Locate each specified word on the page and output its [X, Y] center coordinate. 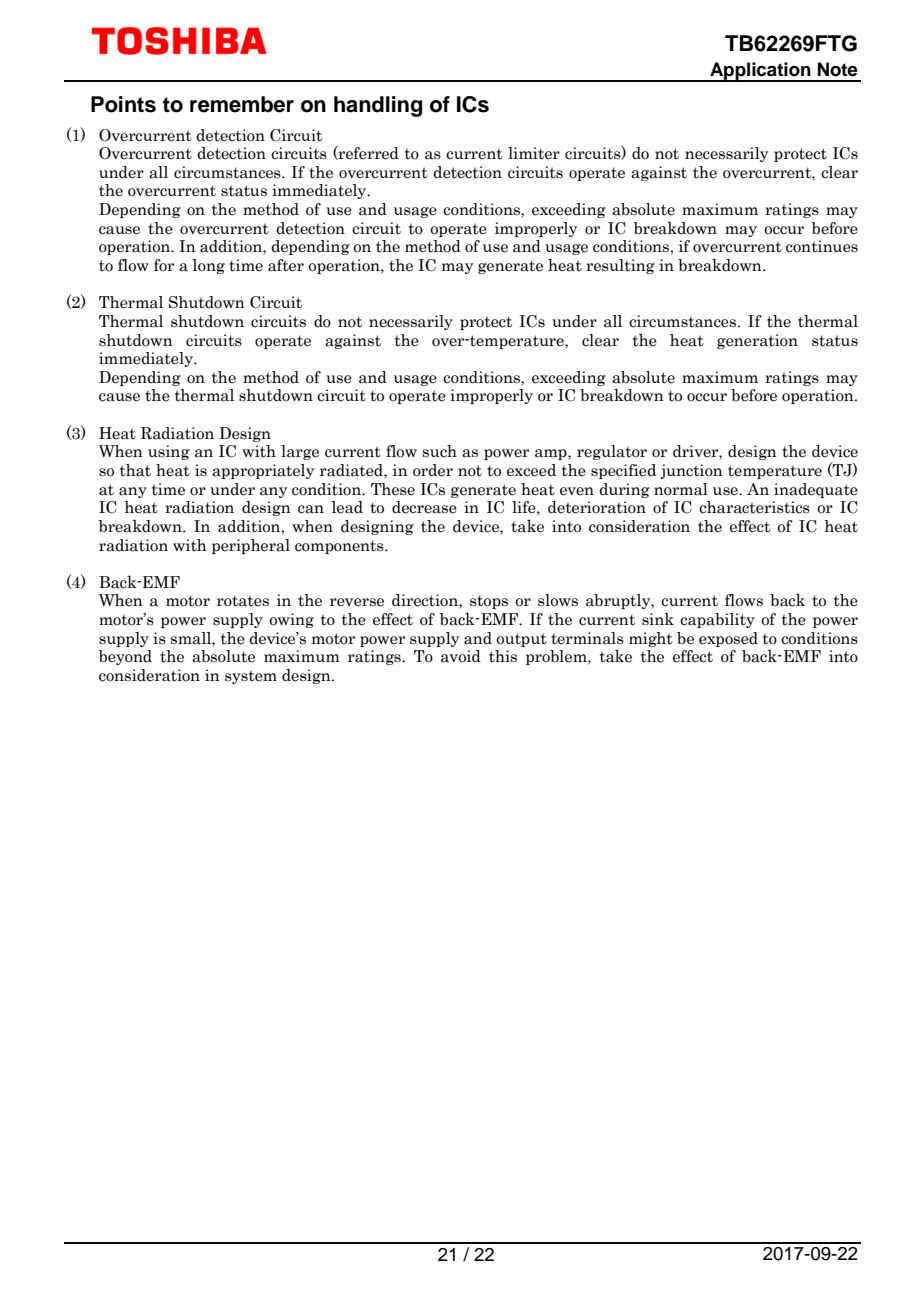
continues [822, 246]
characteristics [754, 507]
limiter [534, 153]
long [209, 266]
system [251, 677]
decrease [424, 507]
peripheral [251, 546]
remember [242, 104]
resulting [620, 266]
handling [378, 106]
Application [760, 72]
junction [692, 471]
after [286, 265]
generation [757, 341]
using [169, 452]
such [440, 451]
